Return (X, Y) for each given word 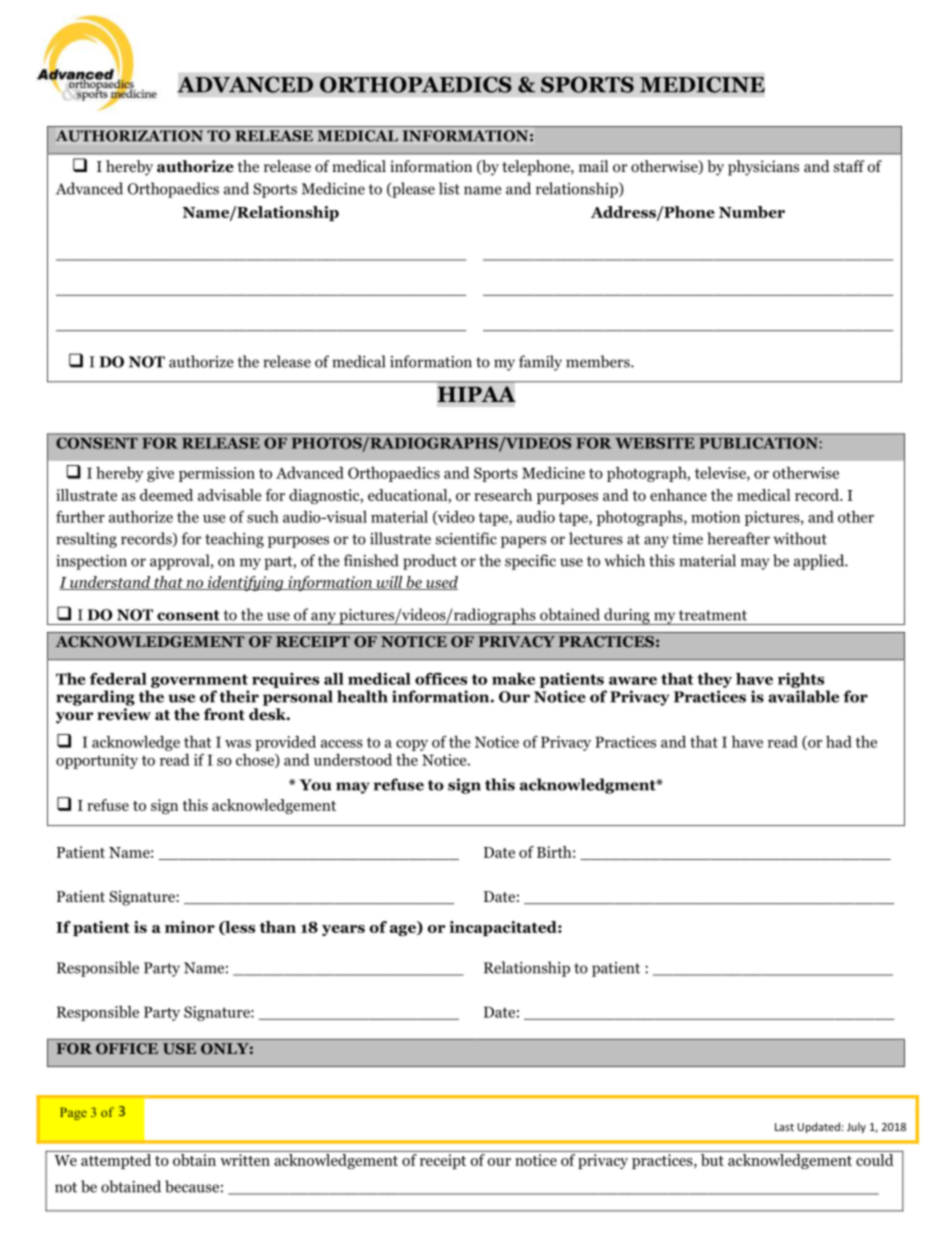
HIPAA (477, 394)
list (449, 188)
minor (190, 927)
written (245, 1160)
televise (721, 474)
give (160, 474)
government (199, 681)
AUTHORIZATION (129, 136)
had (839, 742)
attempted (116, 1161)
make (513, 679)
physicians (763, 168)
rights (801, 680)
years (343, 930)
